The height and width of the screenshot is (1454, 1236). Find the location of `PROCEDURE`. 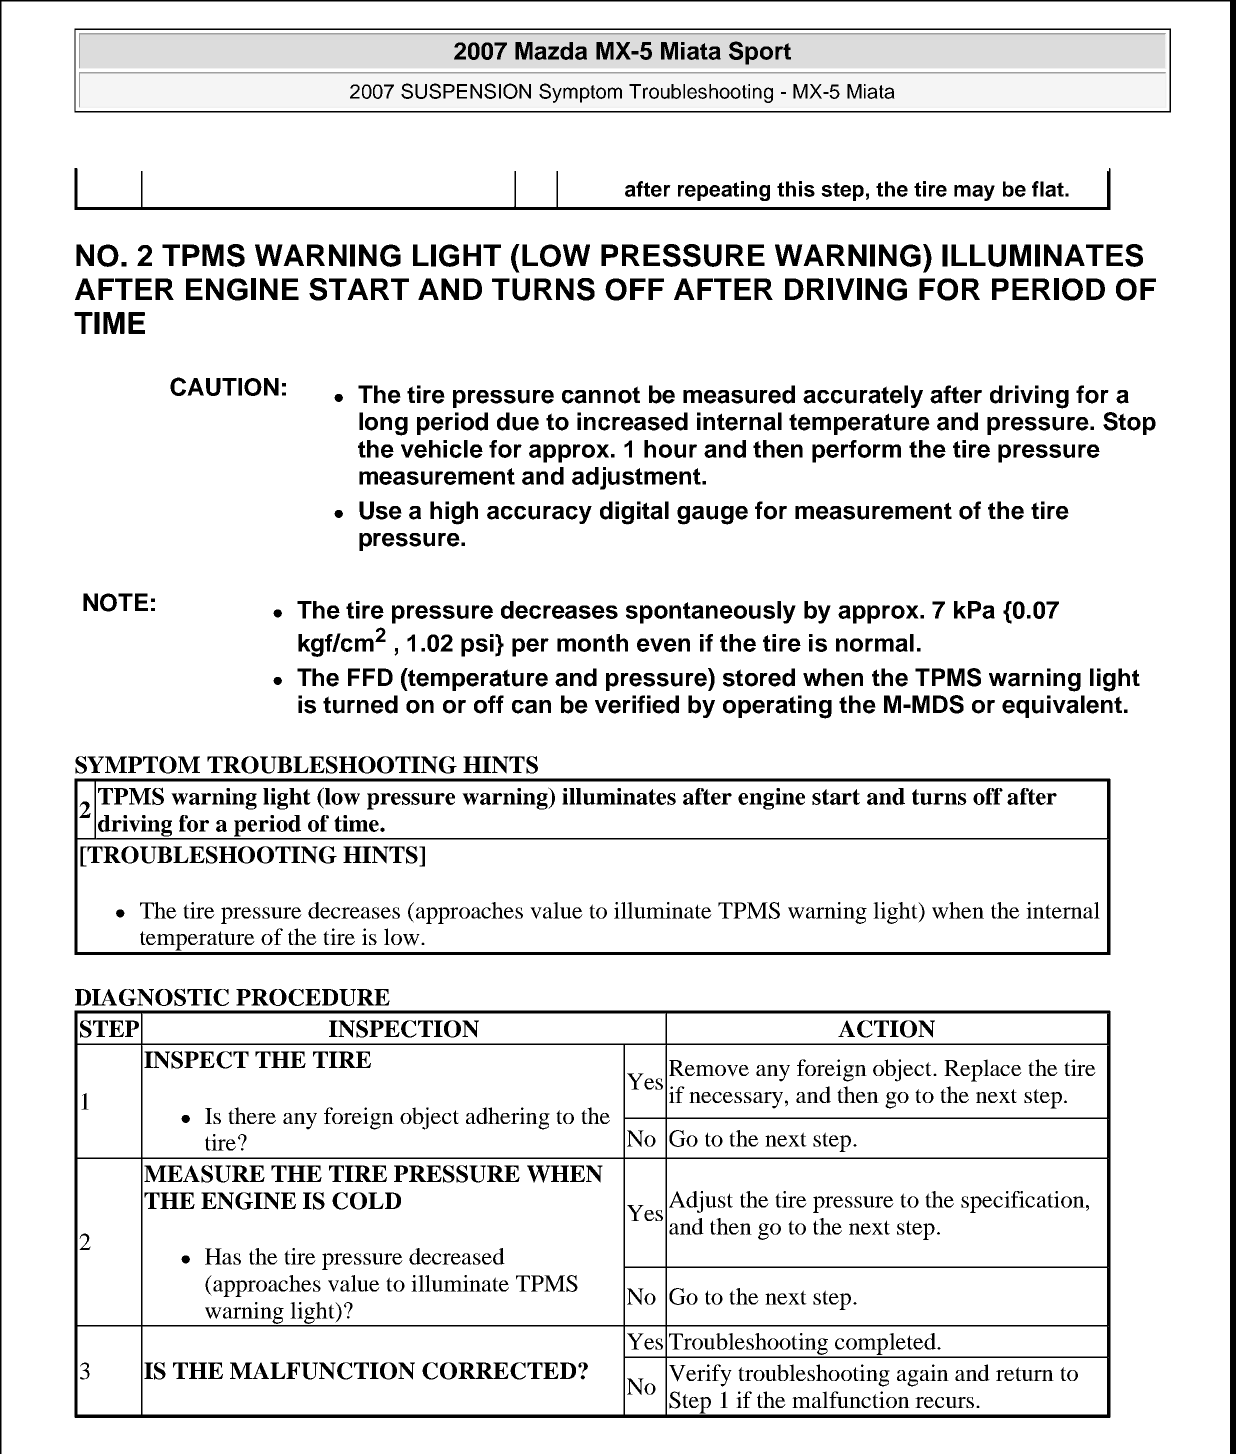

PROCEDURE is located at coordinates (313, 997).
